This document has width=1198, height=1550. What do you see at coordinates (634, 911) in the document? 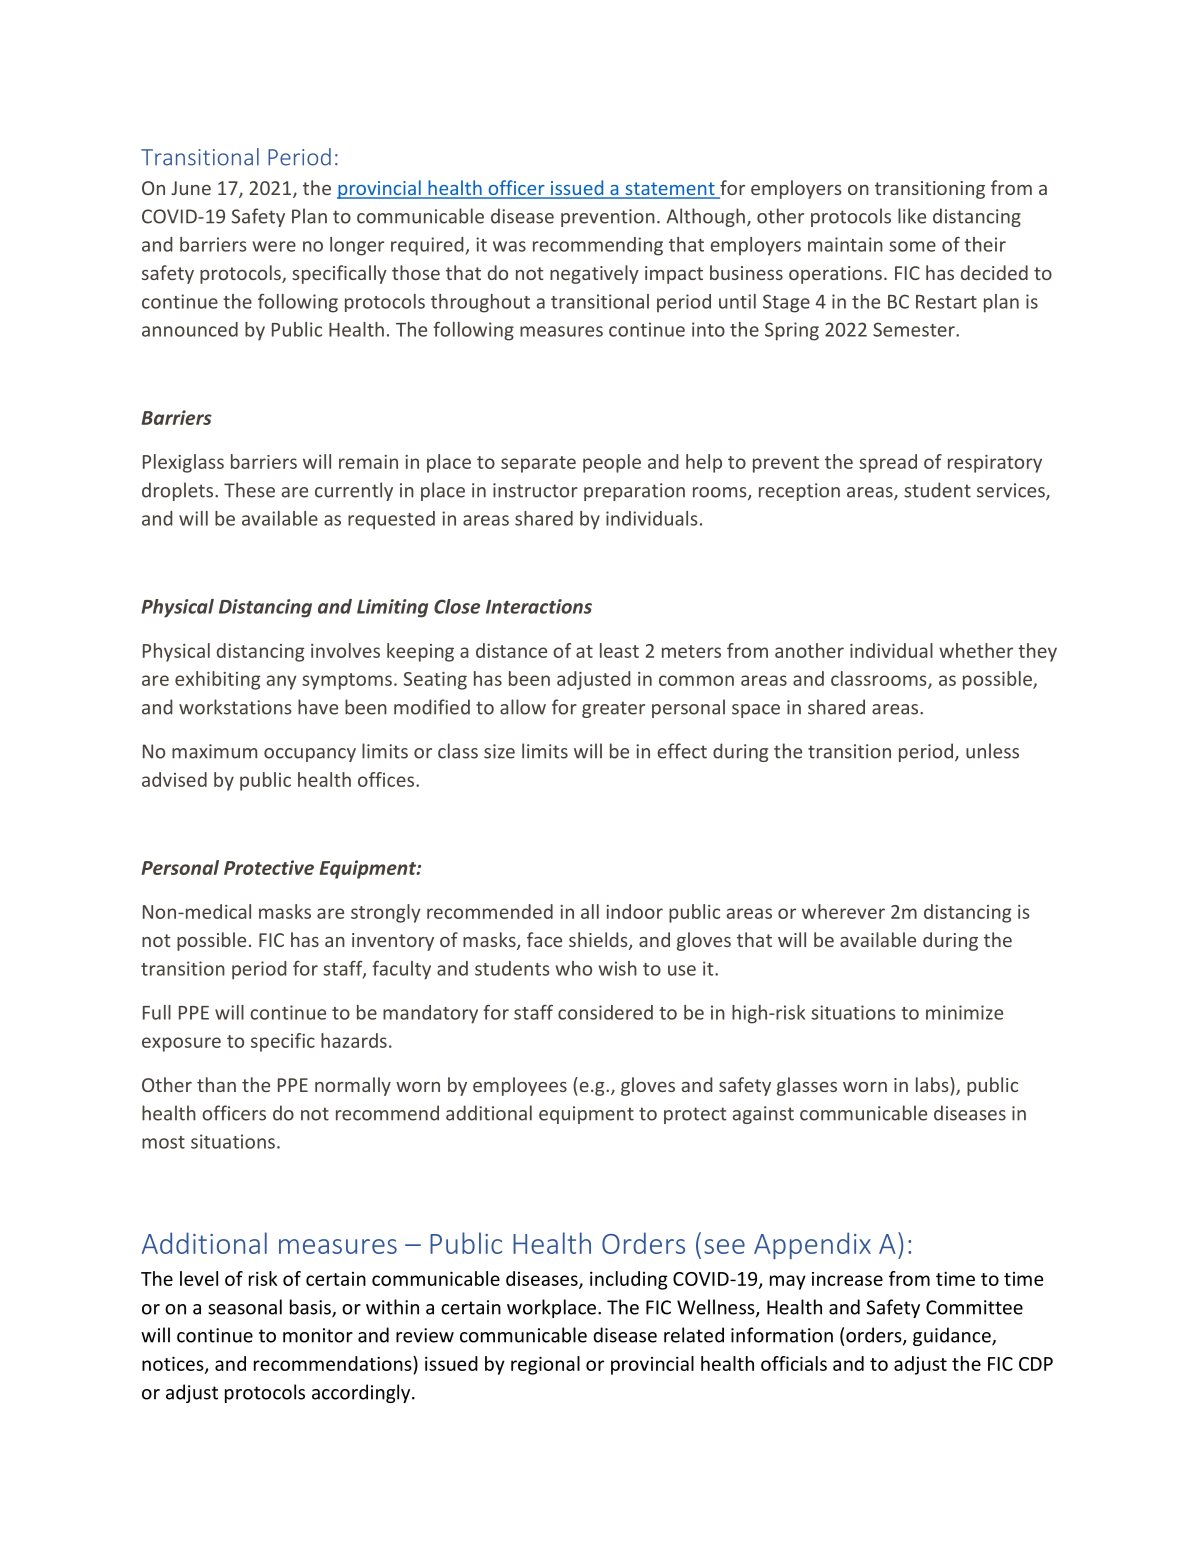
I see `indoor` at bounding box center [634, 911].
